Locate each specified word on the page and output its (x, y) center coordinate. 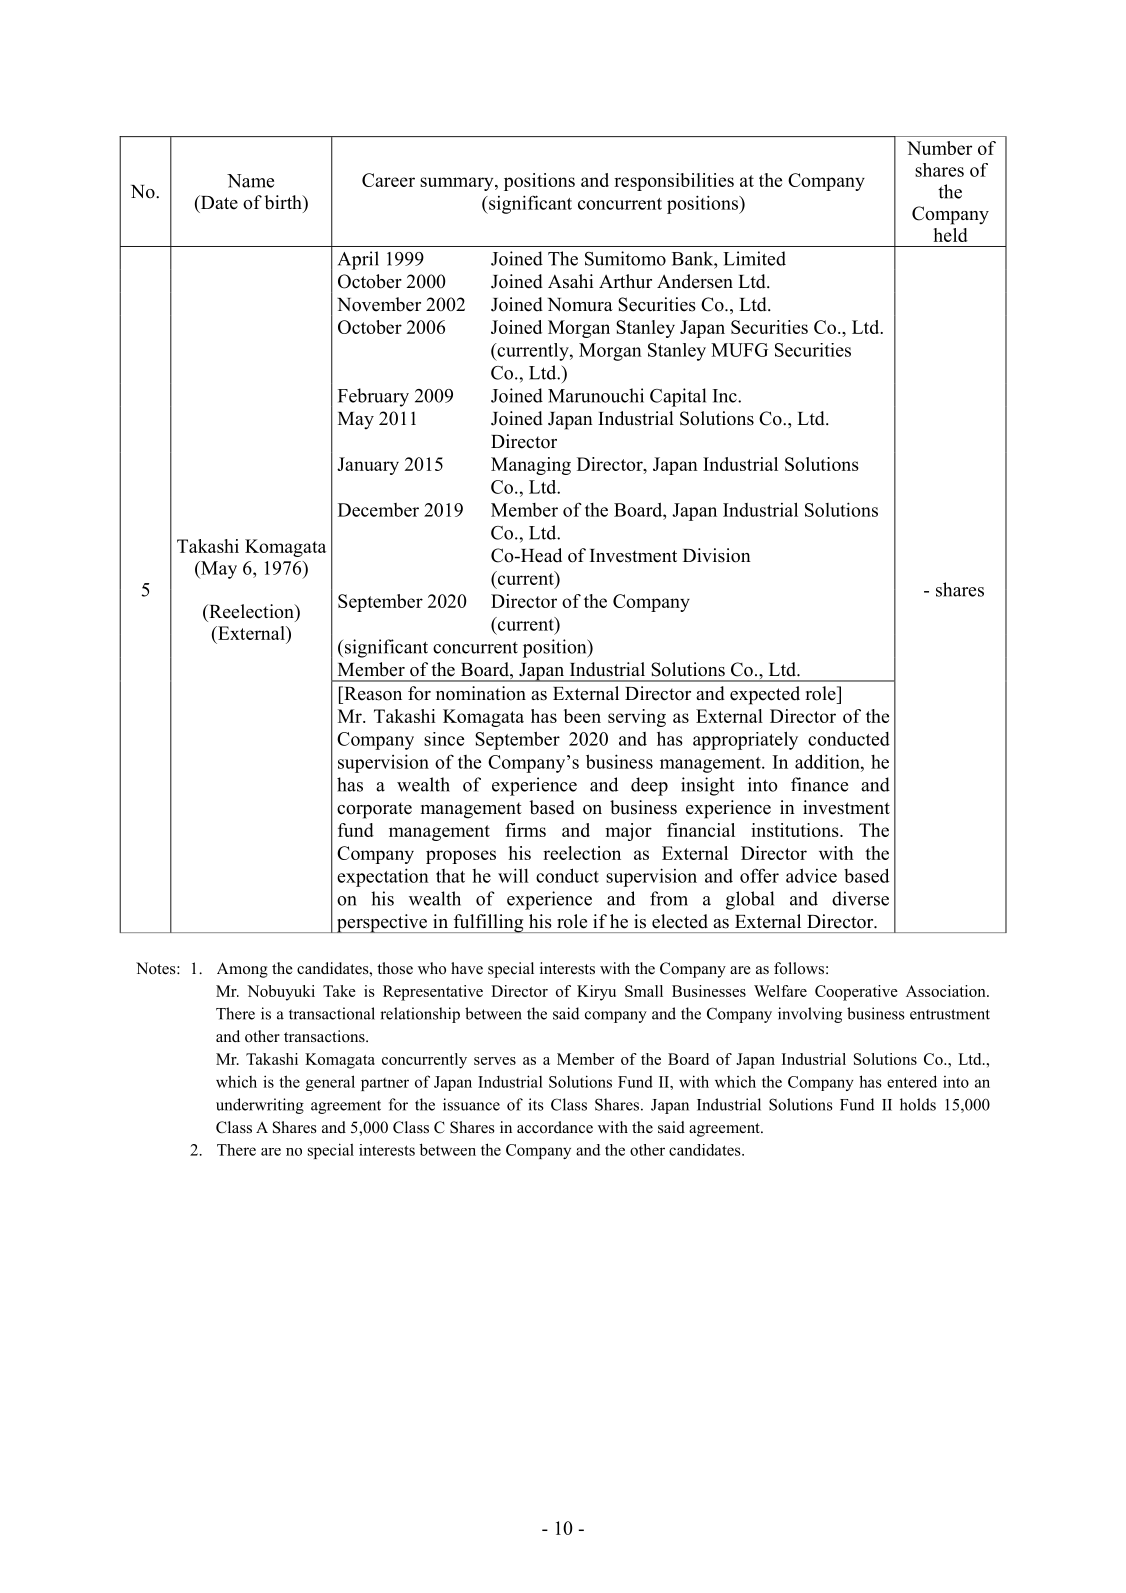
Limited (754, 258)
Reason (372, 693)
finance (819, 784)
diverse (860, 898)
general (330, 1083)
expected (765, 695)
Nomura (580, 305)
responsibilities (674, 182)
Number (939, 148)
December (378, 510)
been (582, 716)
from (669, 898)
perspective (382, 923)
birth (284, 202)
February (373, 397)
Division (717, 555)
